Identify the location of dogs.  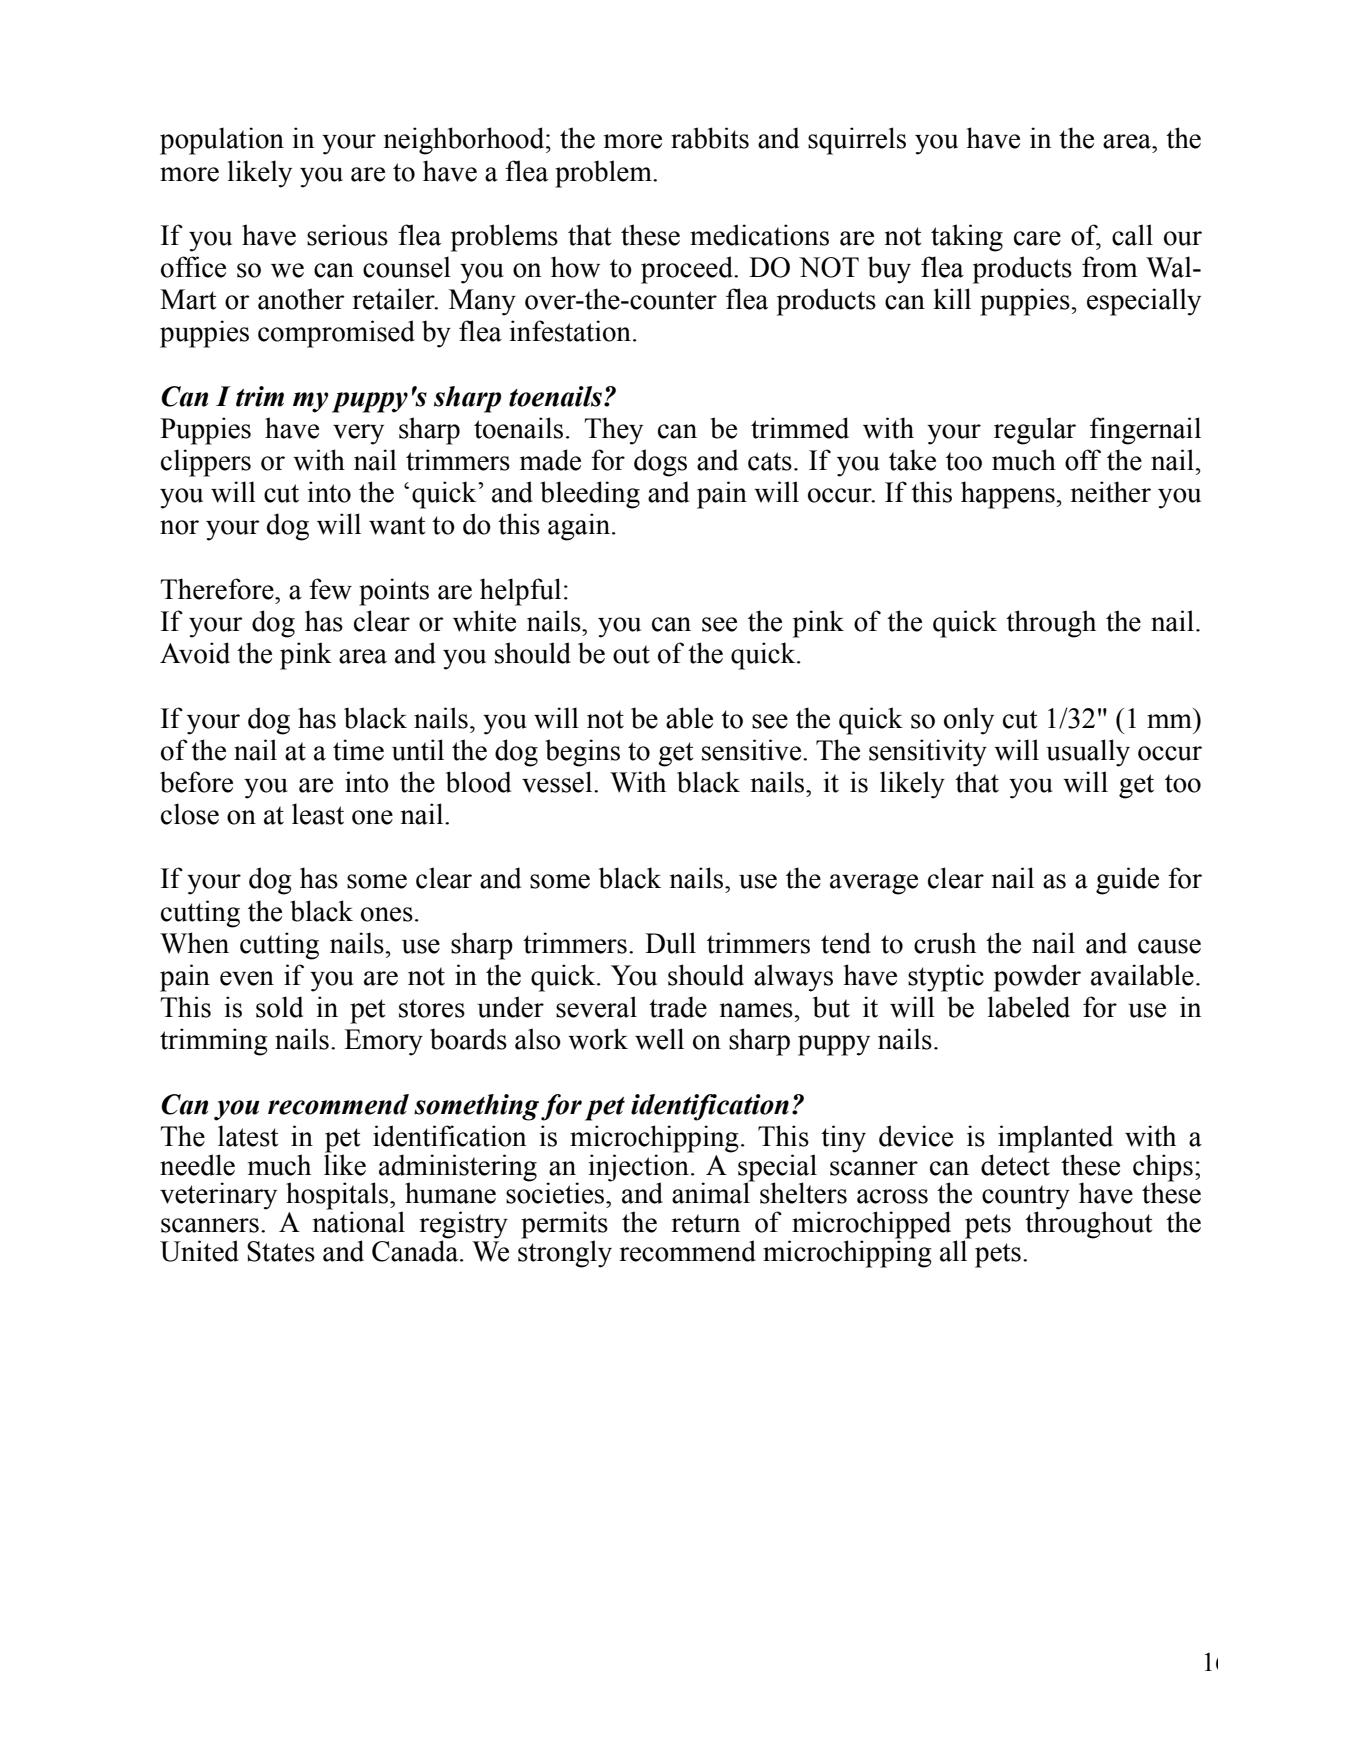
(660, 463).
